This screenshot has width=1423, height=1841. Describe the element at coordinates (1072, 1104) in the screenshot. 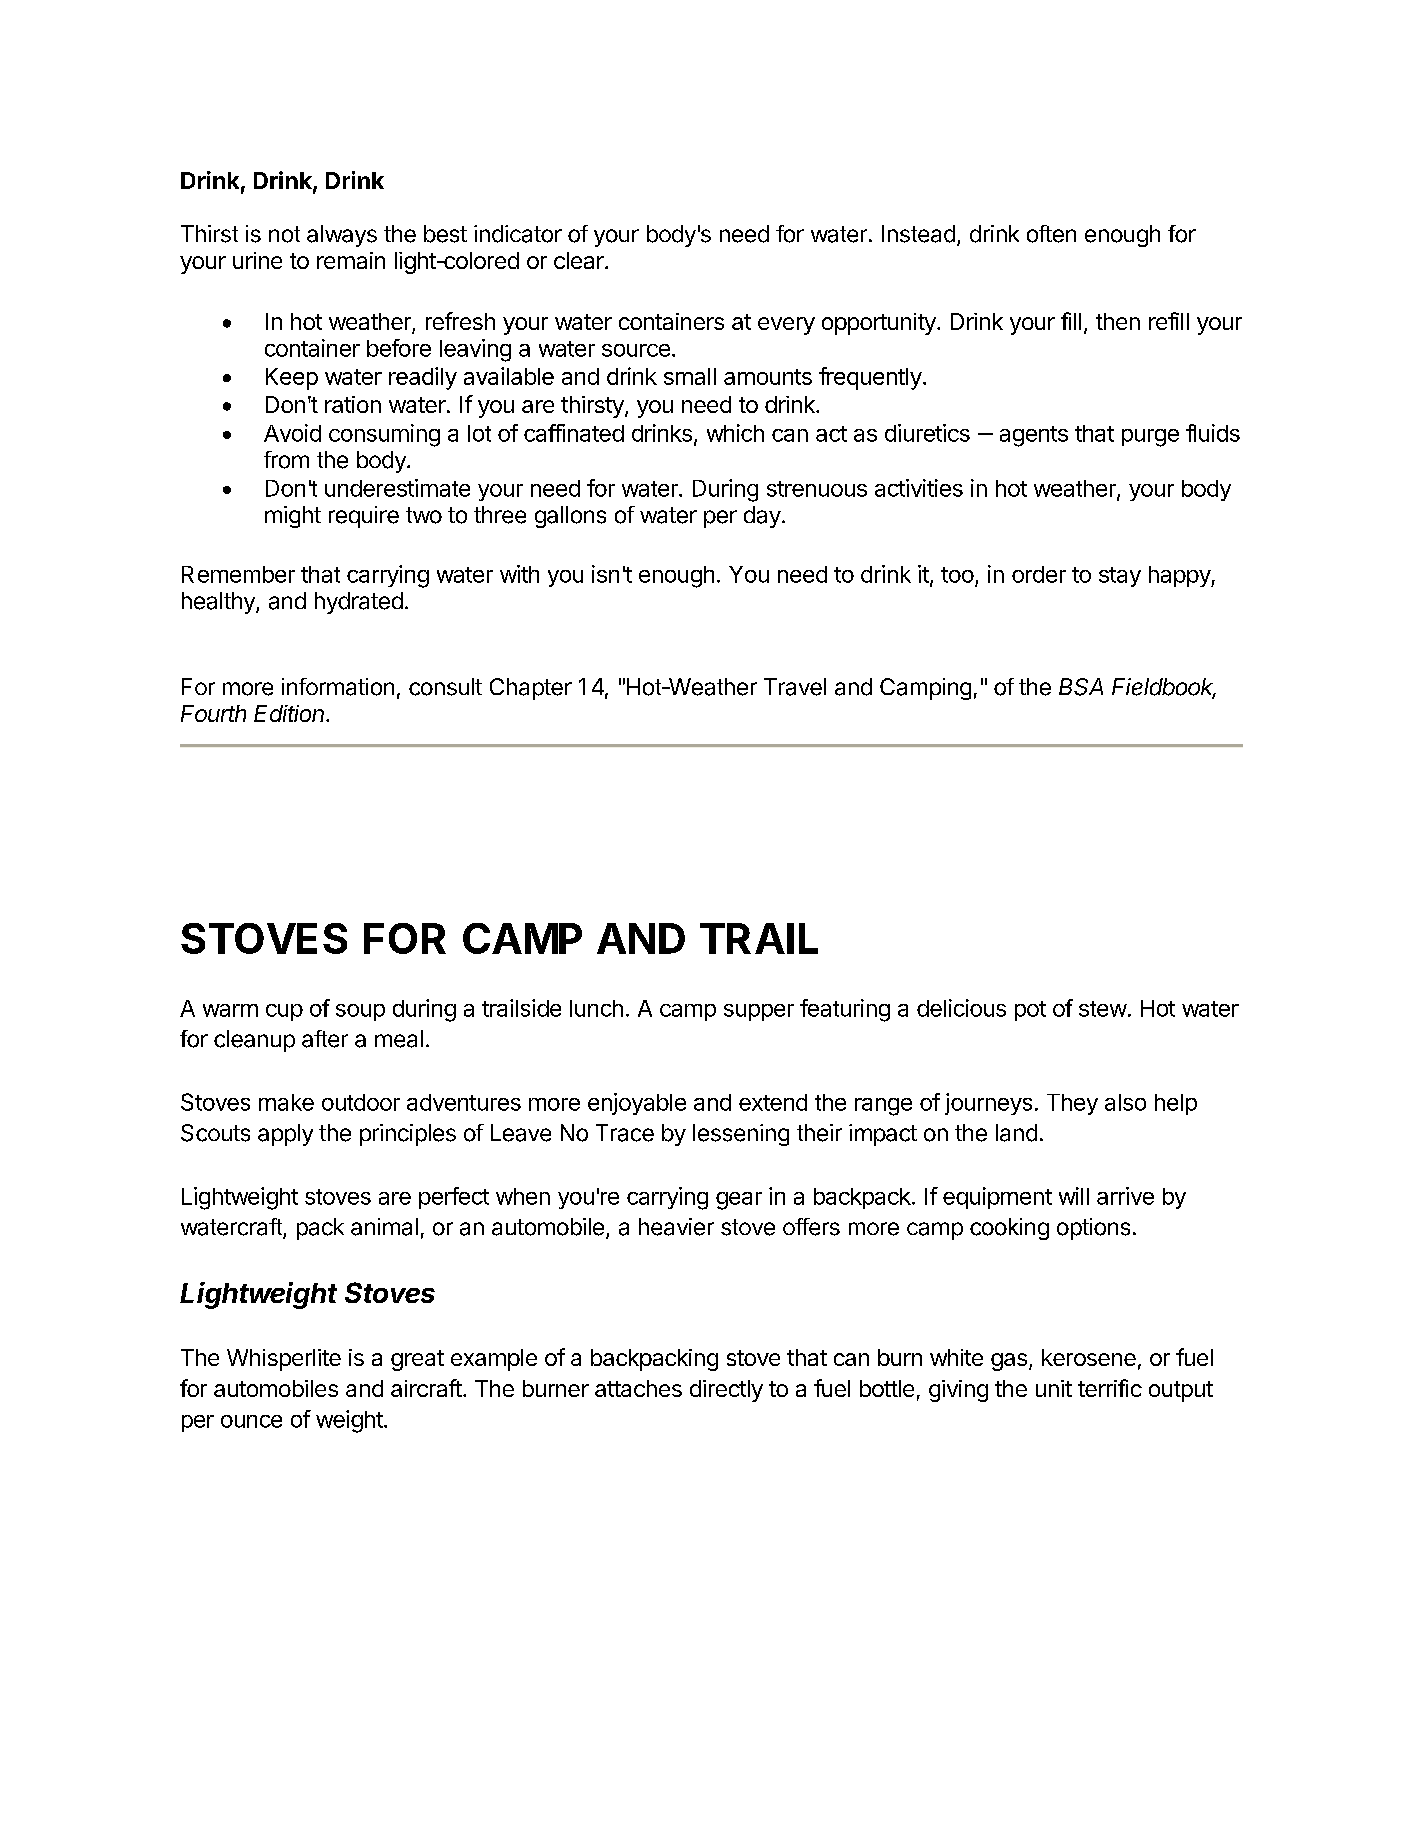

I see `They` at that location.
